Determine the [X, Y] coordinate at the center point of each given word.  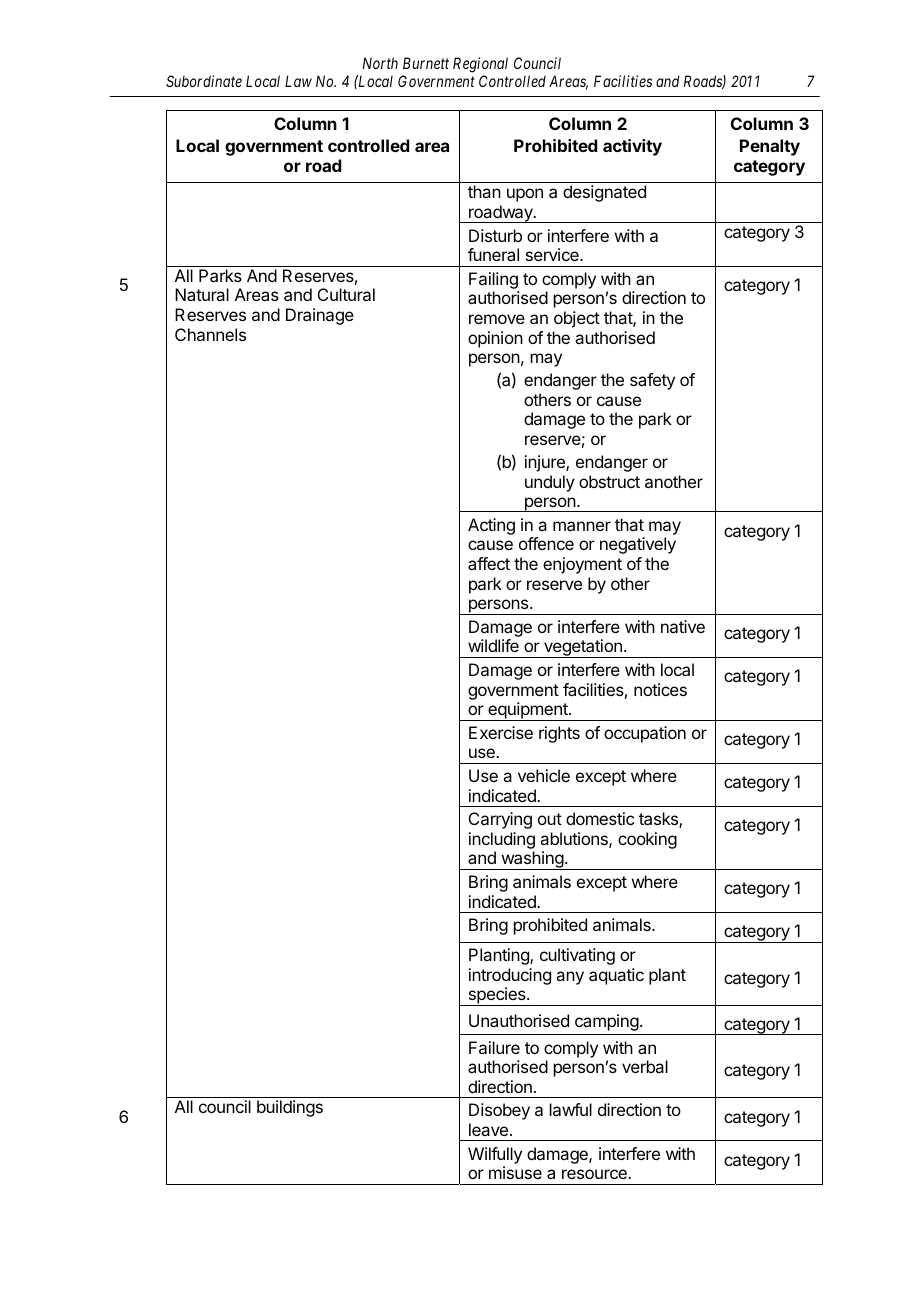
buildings [290, 1108]
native [683, 626]
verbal [645, 1066]
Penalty [770, 147]
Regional [480, 65]
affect [489, 563]
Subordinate [204, 81]
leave [490, 1129]
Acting [491, 526]
